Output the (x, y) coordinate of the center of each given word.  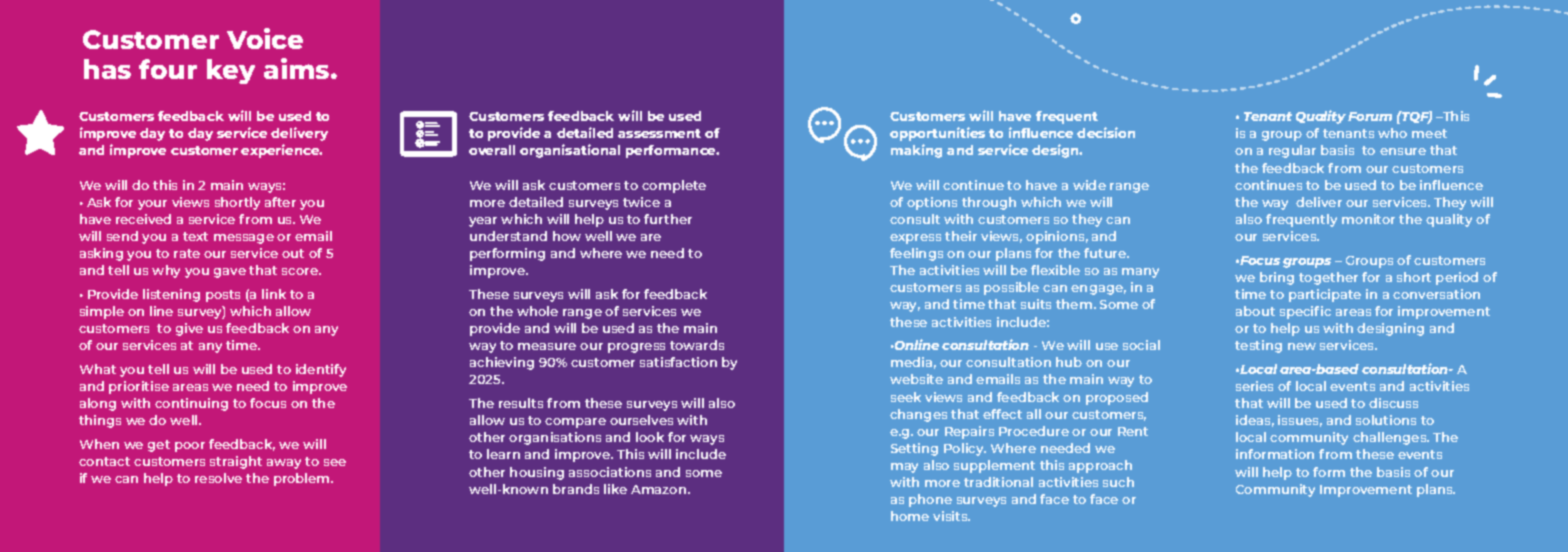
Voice (265, 38)
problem (303, 479)
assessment (659, 133)
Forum (1370, 116)
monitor (1368, 219)
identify (321, 370)
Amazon (660, 489)
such (1118, 482)
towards (697, 345)
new (1302, 346)
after (280, 202)
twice (641, 202)
